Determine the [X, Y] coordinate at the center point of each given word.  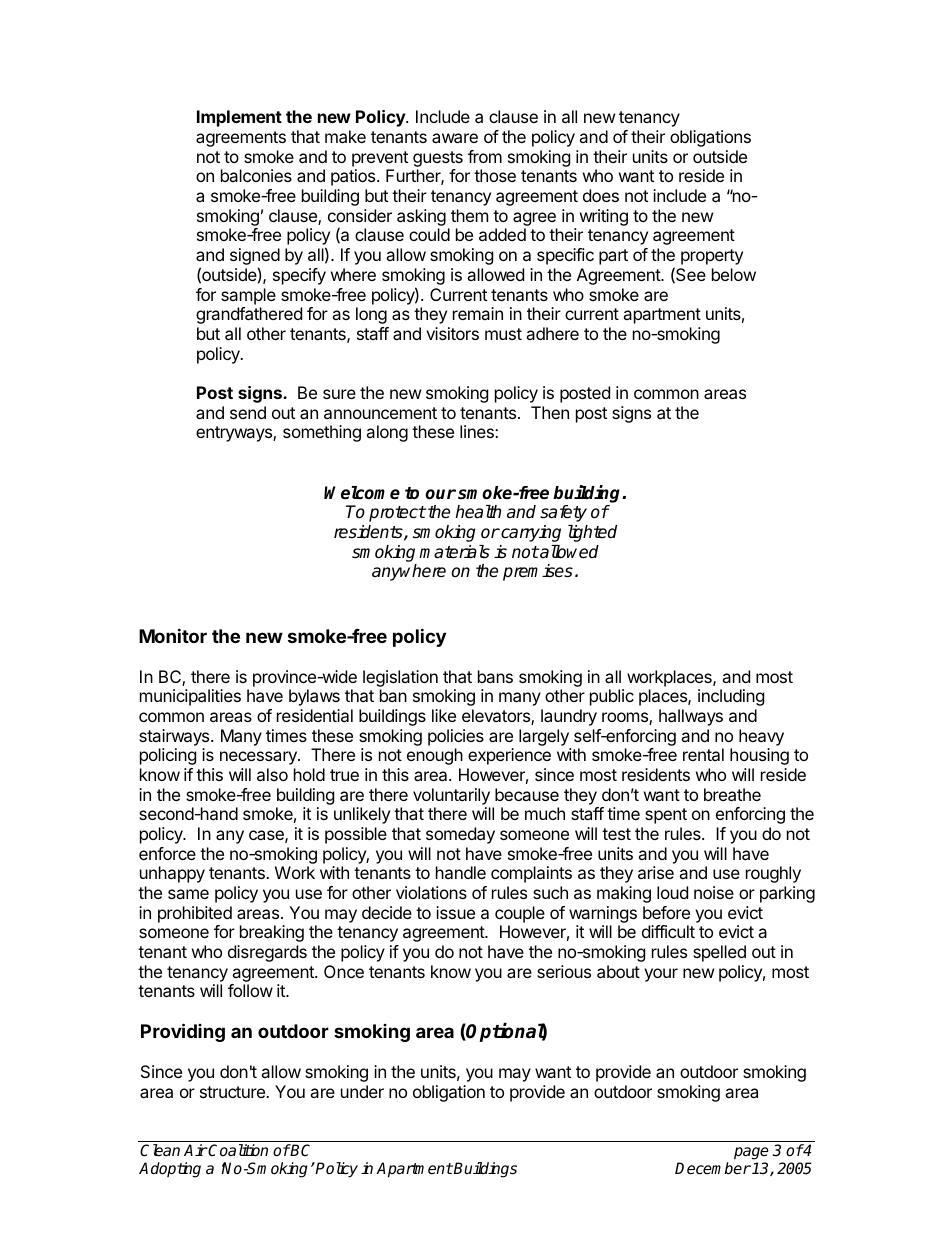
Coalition [237, 1150]
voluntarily [451, 796]
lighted [592, 533]
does [601, 195]
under [362, 1091]
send [248, 412]
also [272, 774]
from [485, 156]
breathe [732, 794]
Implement [239, 118]
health [478, 512]
